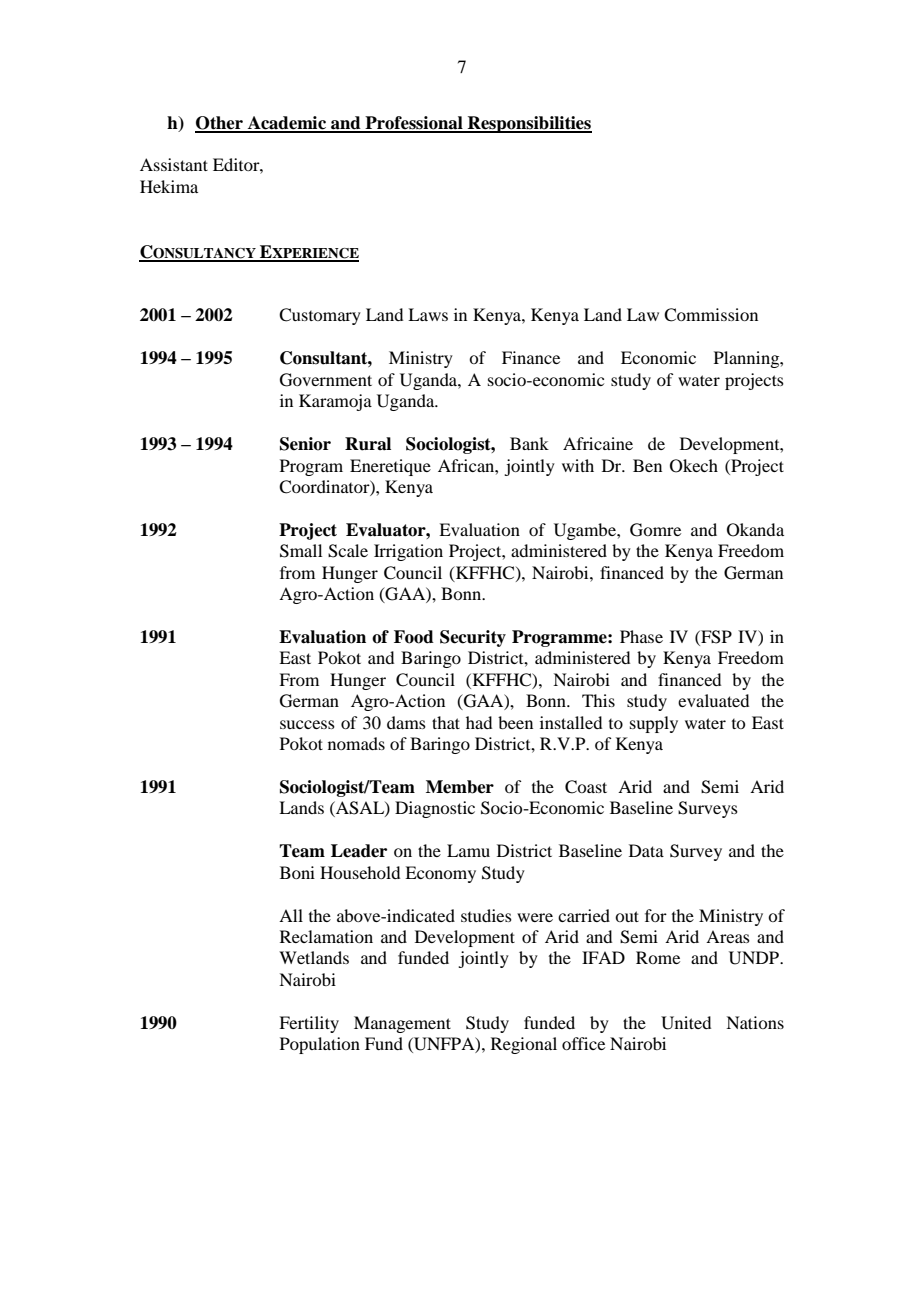 This document has width=924, height=1307. I want to click on Other, so click(220, 124).
